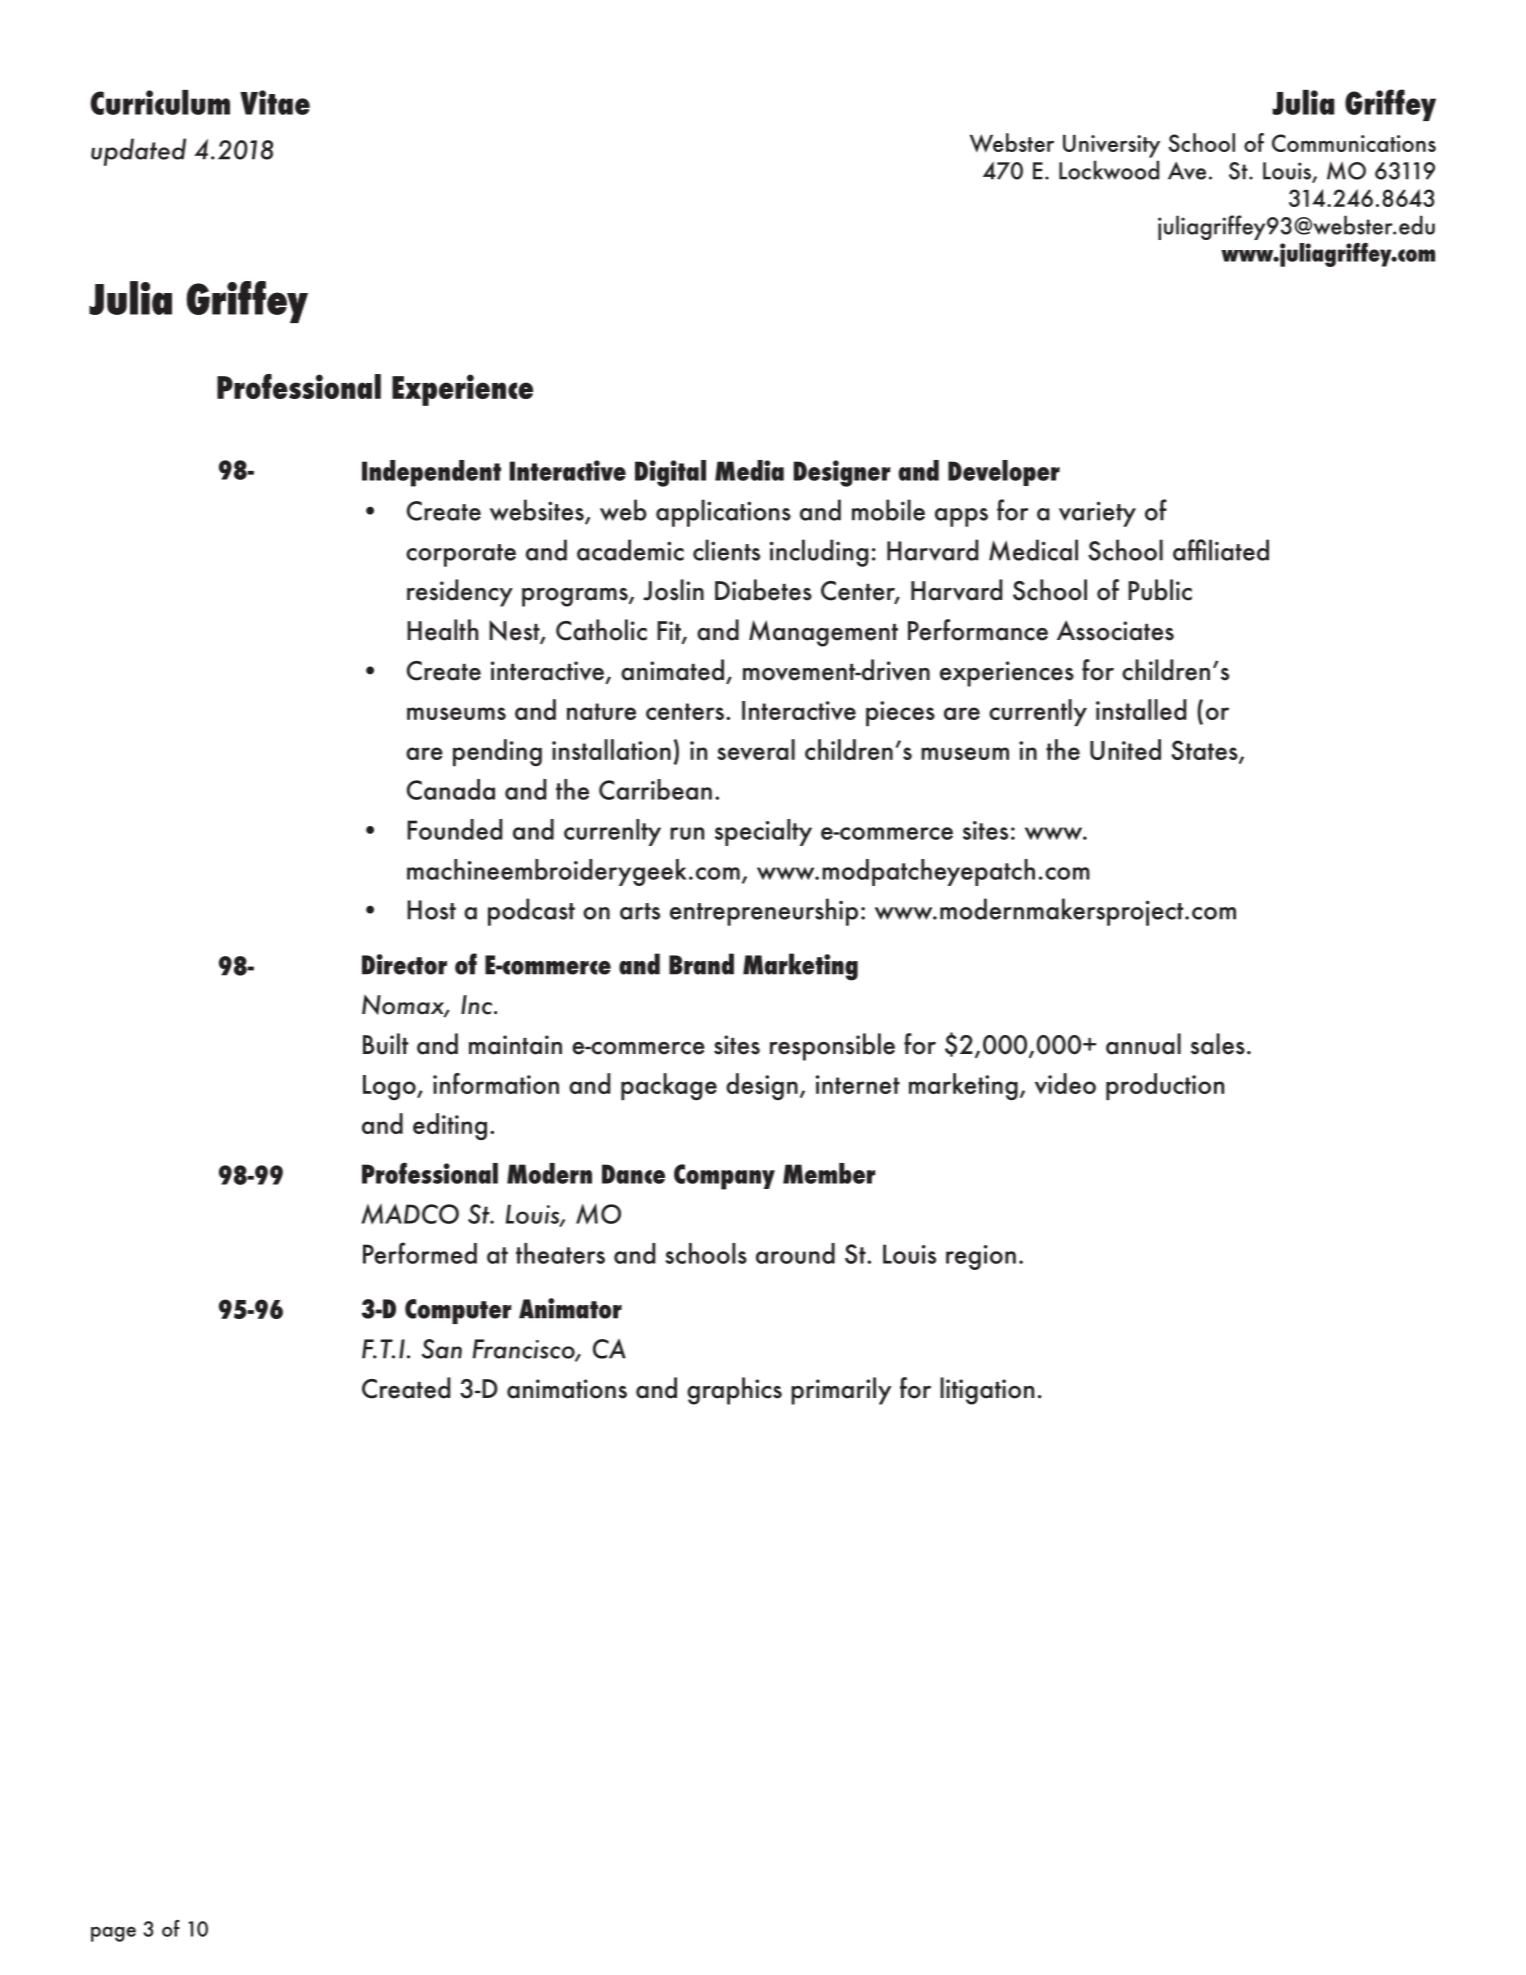 This screenshot has height=1975, width=1526. Describe the element at coordinates (1160, 590) in the screenshot. I see `Public` at that location.
